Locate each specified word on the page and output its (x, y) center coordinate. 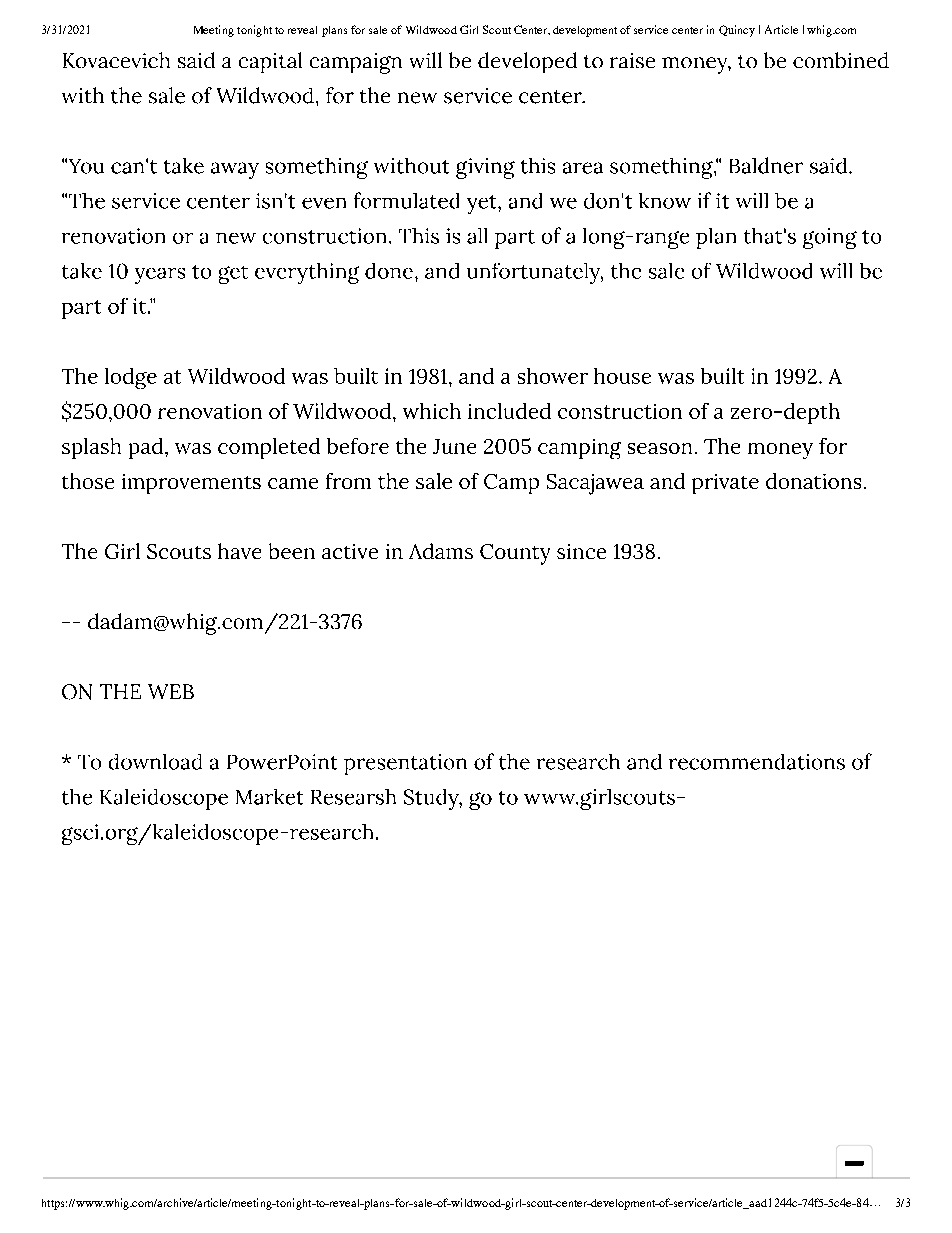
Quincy (737, 31)
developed (527, 62)
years (160, 276)
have (239, 551)
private (725, 484)
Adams (441, 551)
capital (270, 62)
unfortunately (535, 273)
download (155, 762)
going (830, 238)
